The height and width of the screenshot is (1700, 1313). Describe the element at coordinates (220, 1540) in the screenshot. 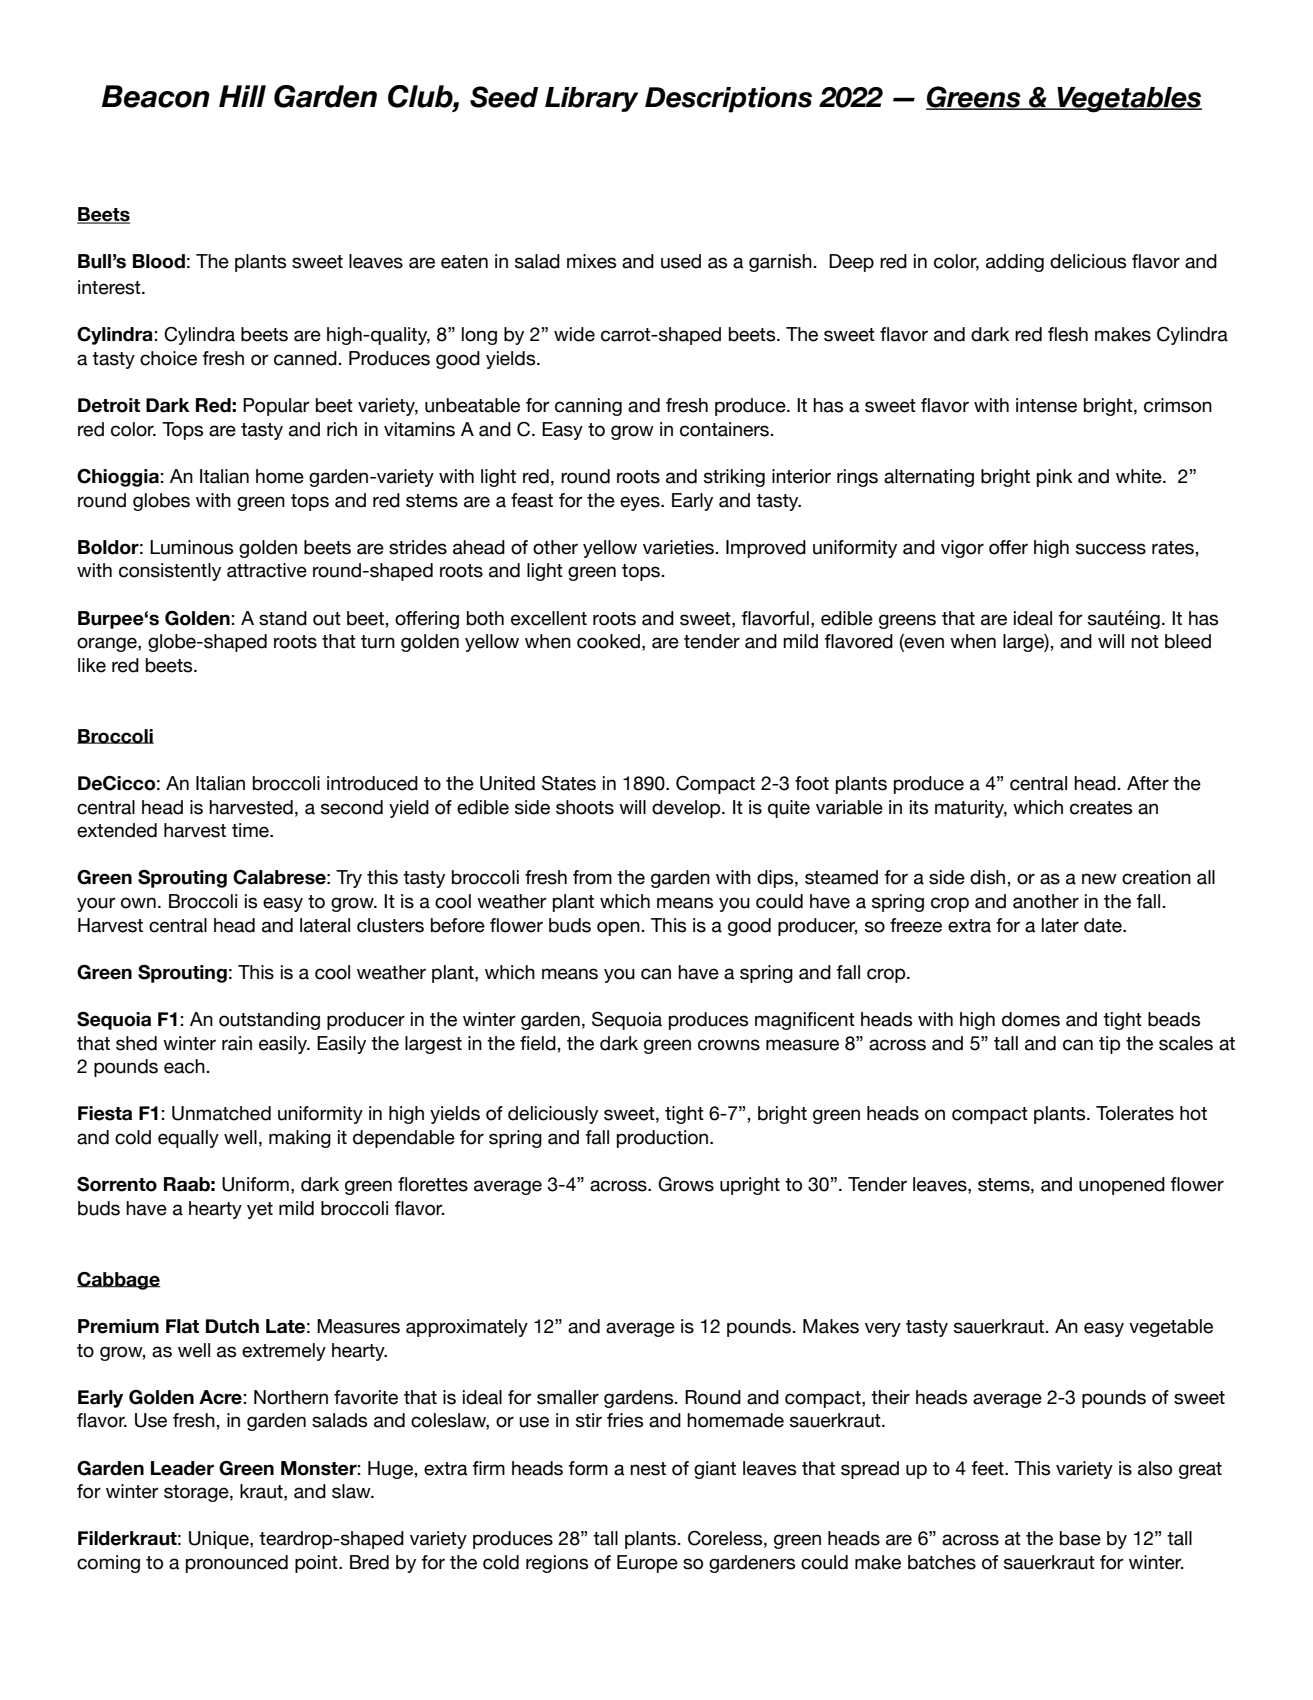

I see `Unique` at that location.
